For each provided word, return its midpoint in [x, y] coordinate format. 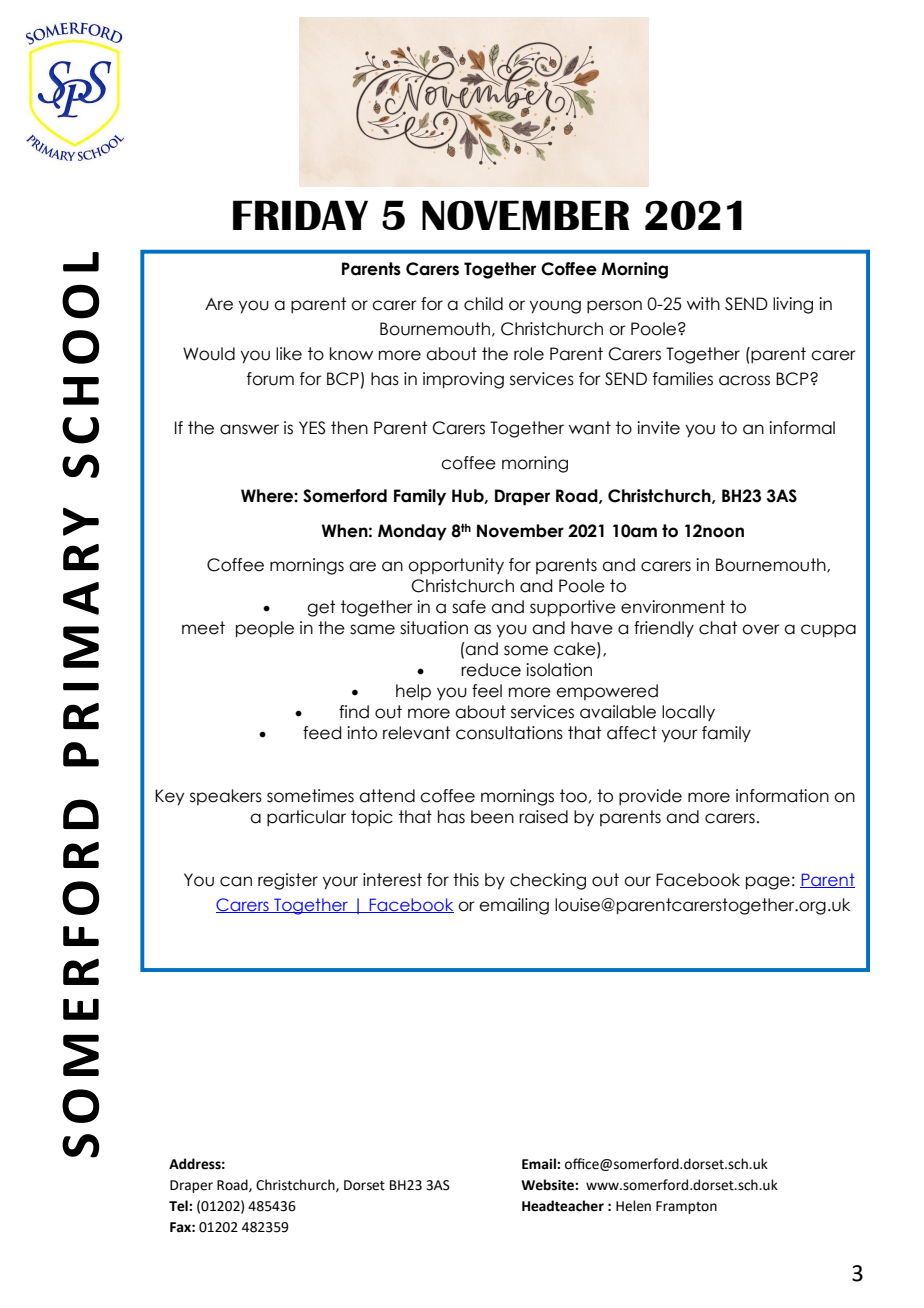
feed [322, 733]
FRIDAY [300, 215]
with [703, 303]
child [483, 304]
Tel [179, 1206]
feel [487, 691]
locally [688, 713]
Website [548, 1185]
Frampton [686, 1207]
